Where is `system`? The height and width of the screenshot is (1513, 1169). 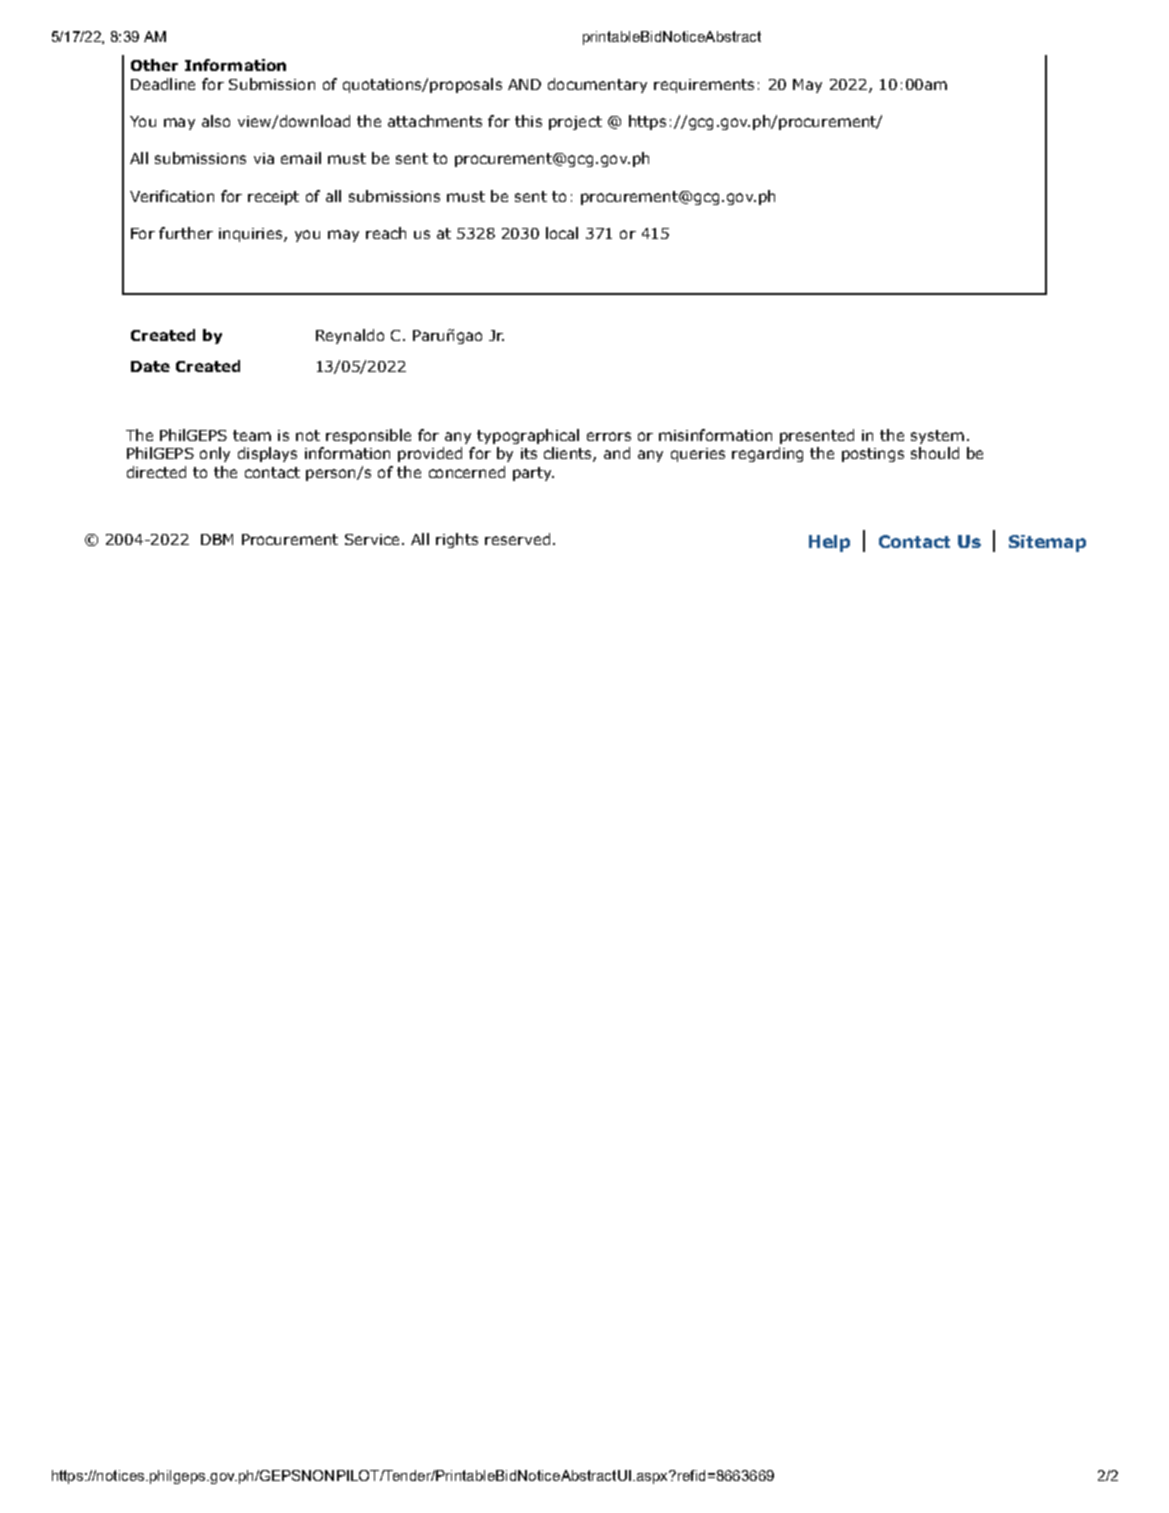
system is located at coordinates (937, 437).
